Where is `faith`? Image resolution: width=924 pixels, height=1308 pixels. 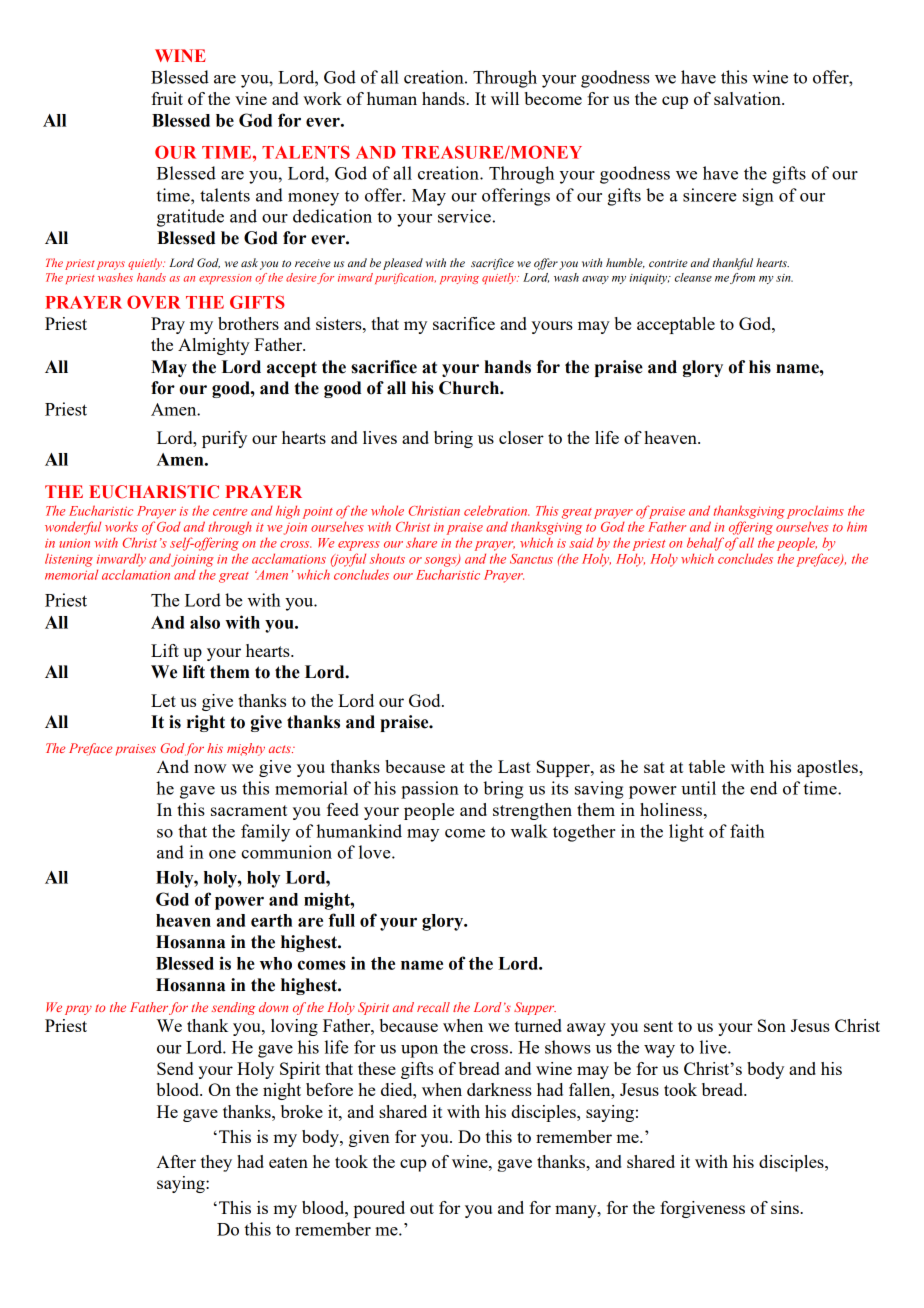 faith is located at coordinates (747, 831).
